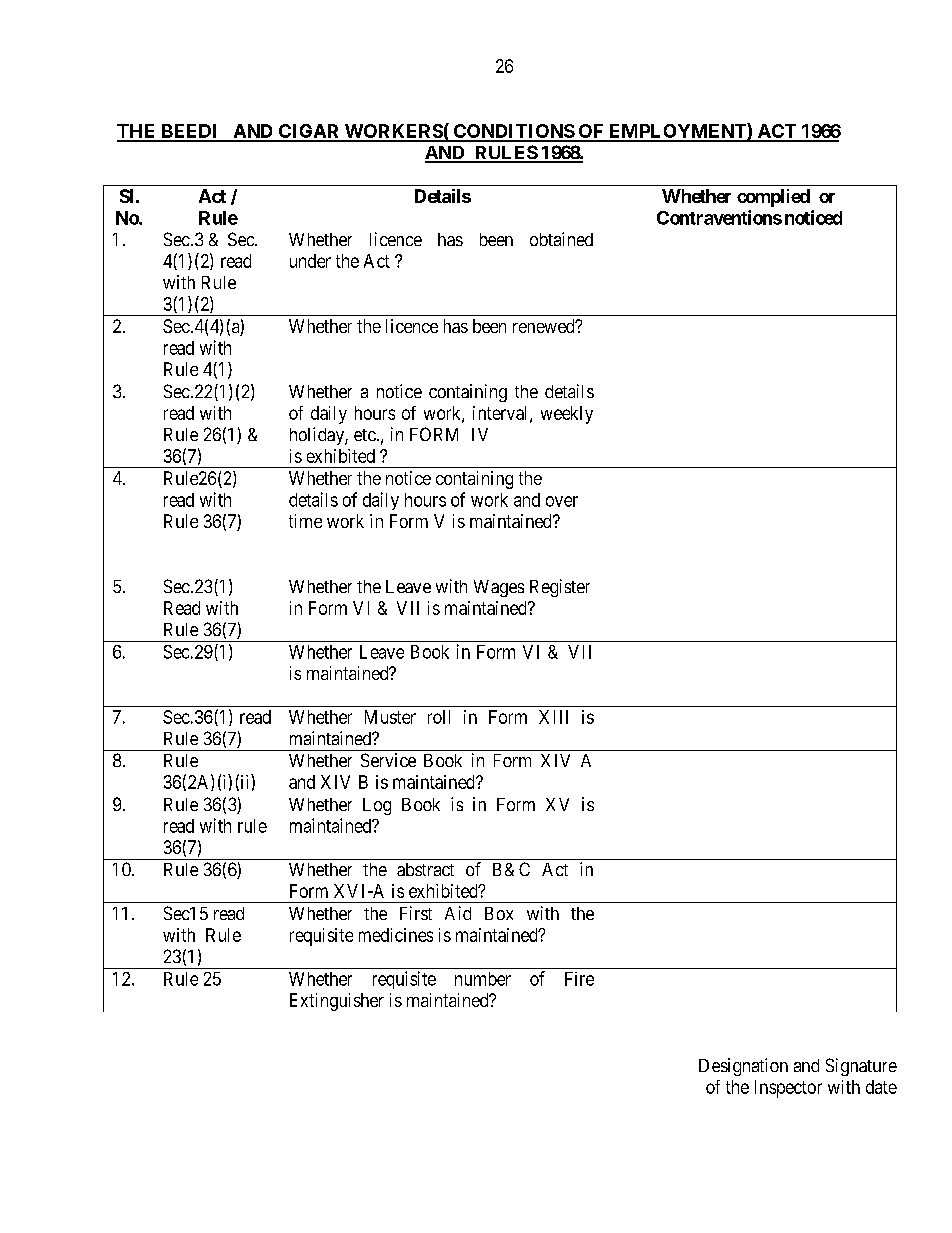 This image has width=952, height=1233. I want to click on roll, so click(439, 717).
